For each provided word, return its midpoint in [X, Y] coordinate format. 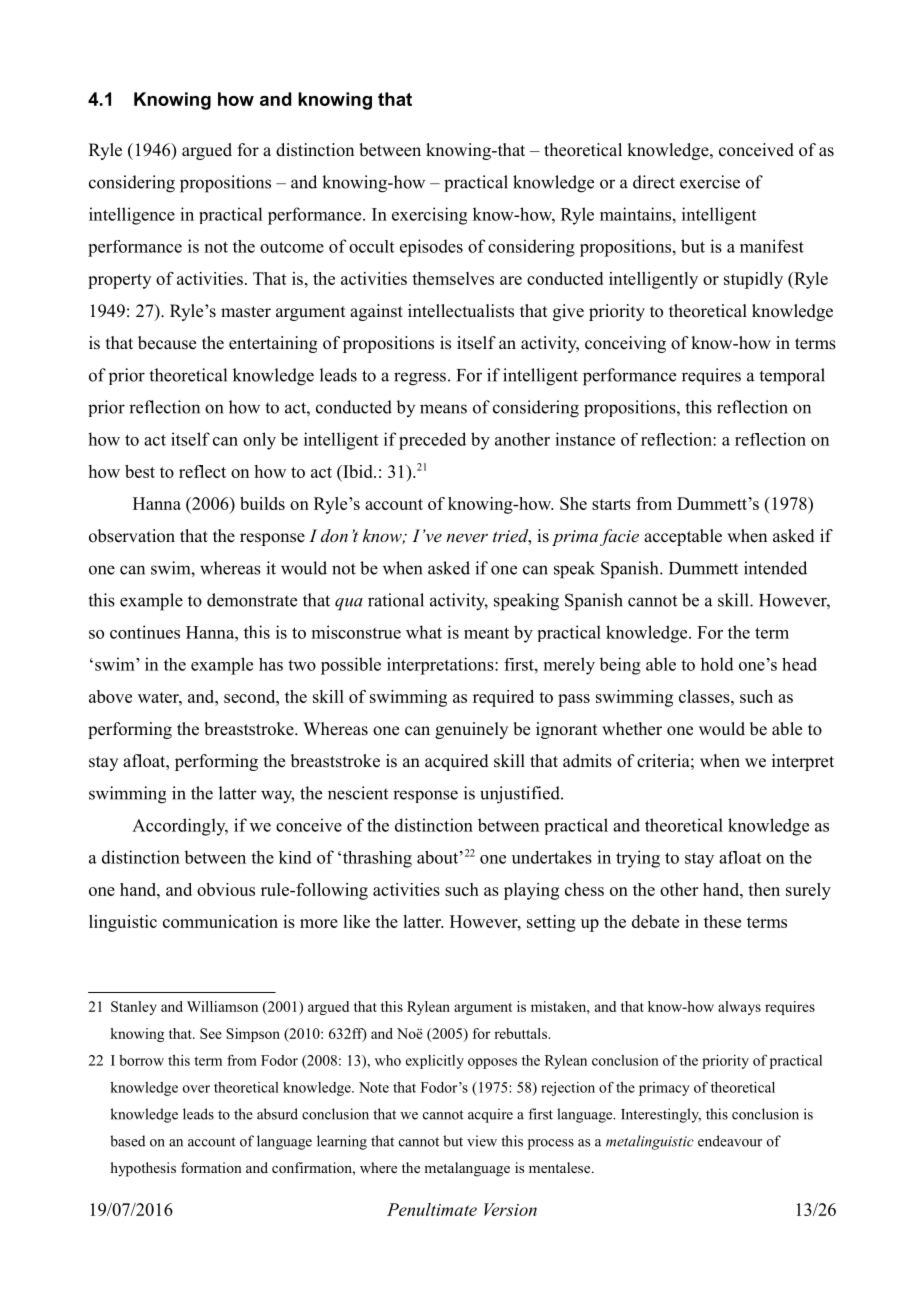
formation [211, 1167]
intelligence [132, 216]
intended [775, 568]
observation [132, 536]
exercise [710, 182]
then [764, 889]
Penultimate [432, 1209]
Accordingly [180, 827]
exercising [429, 216]
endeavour [730, 1141]
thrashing [377, 859]
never [467, 537]
